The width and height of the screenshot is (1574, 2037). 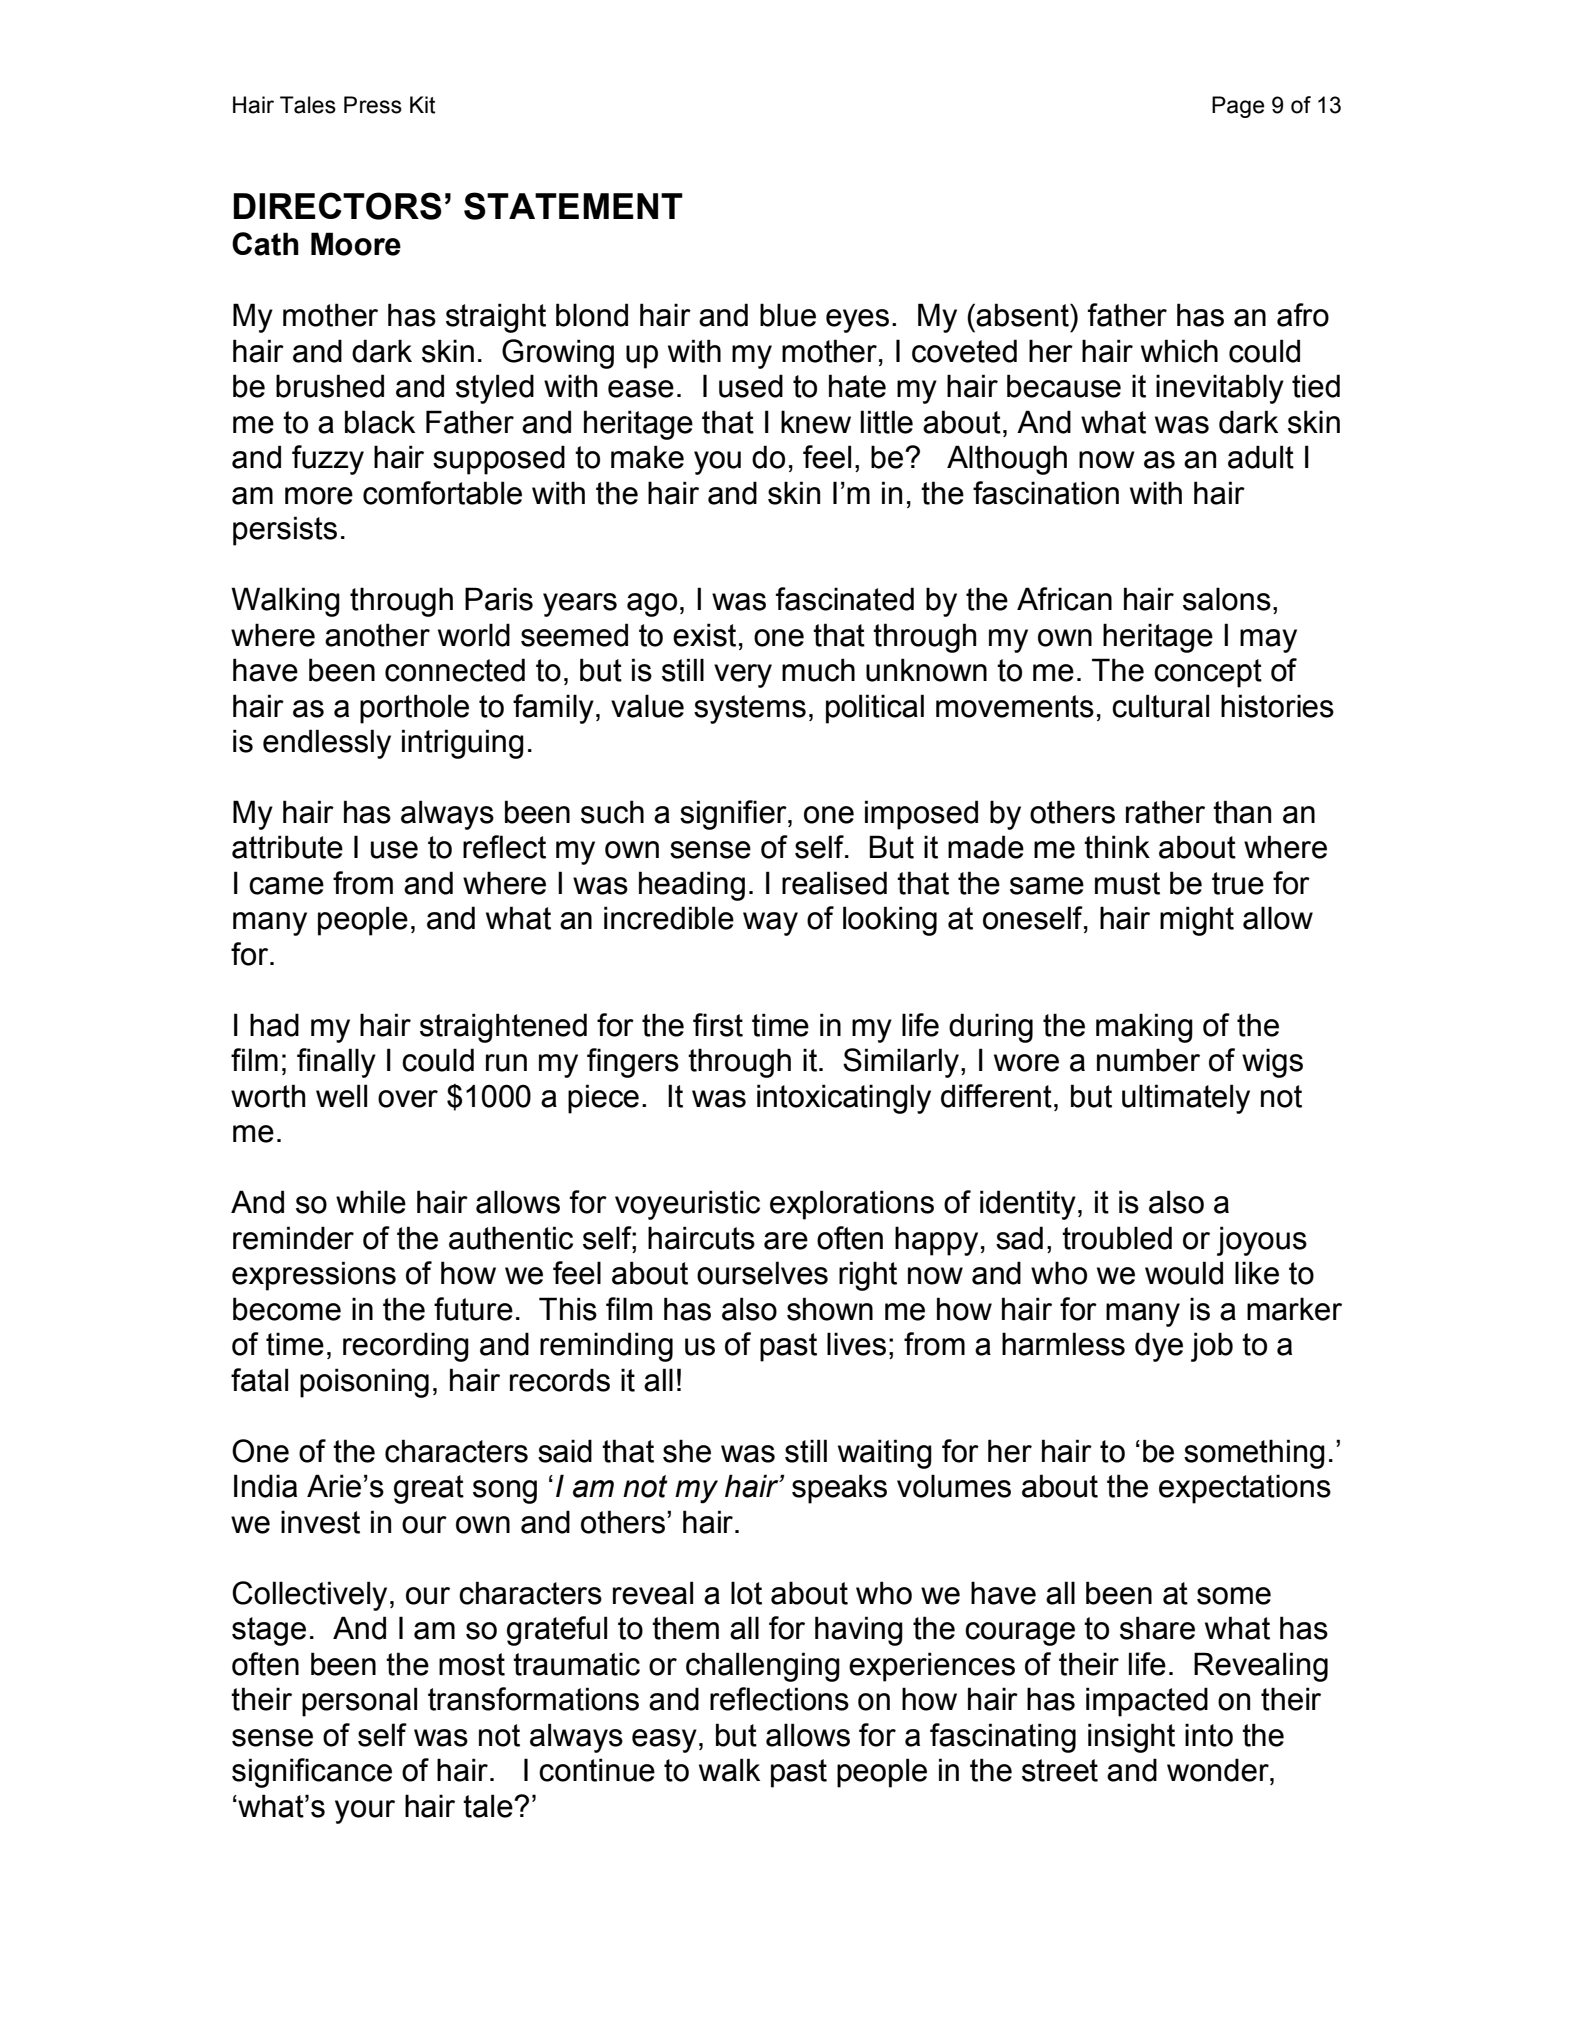 I want to click on concept, so click(x=1208, y=673).
